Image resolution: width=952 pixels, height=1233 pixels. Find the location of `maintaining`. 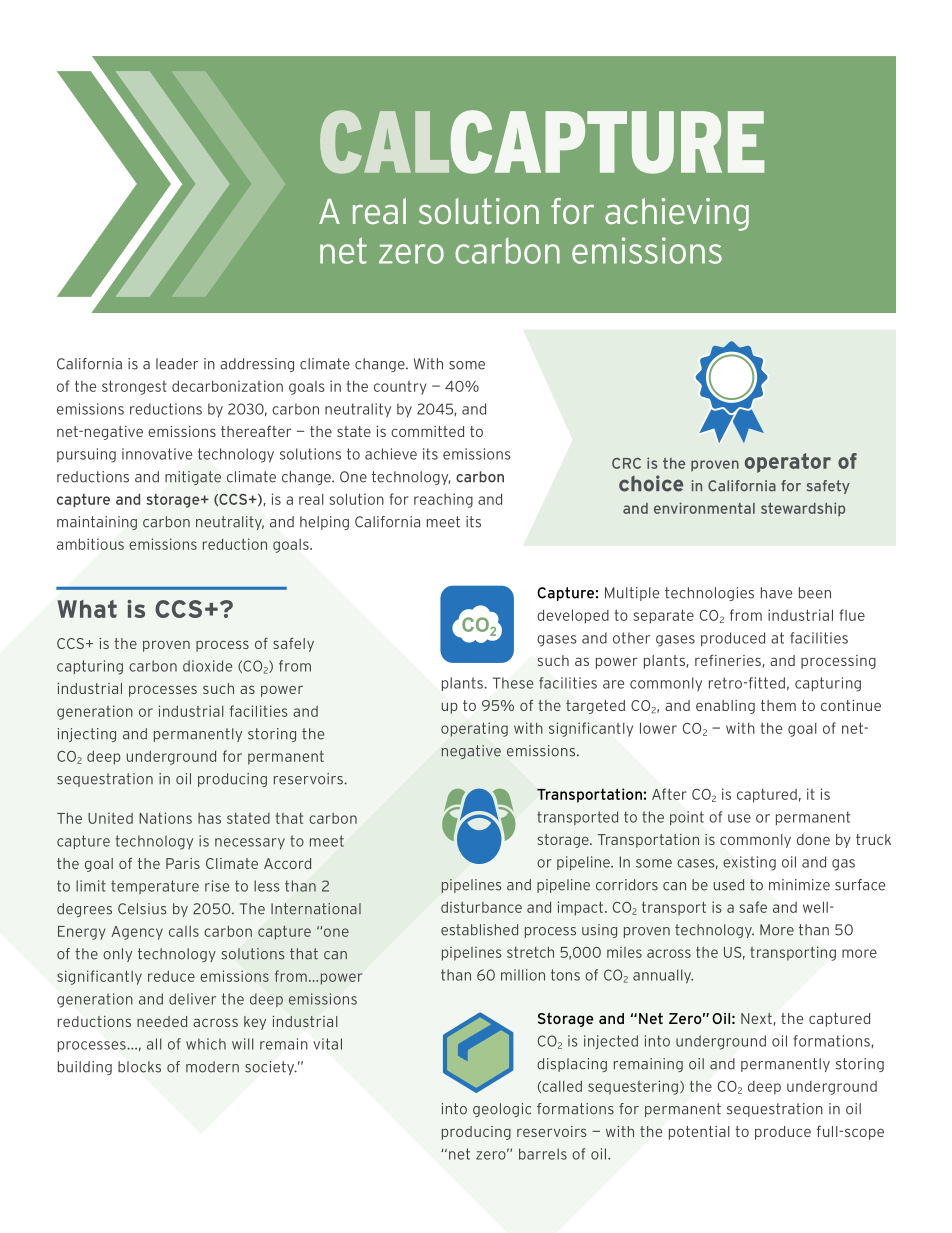

maintaining is located at coordinates (97, 523).
